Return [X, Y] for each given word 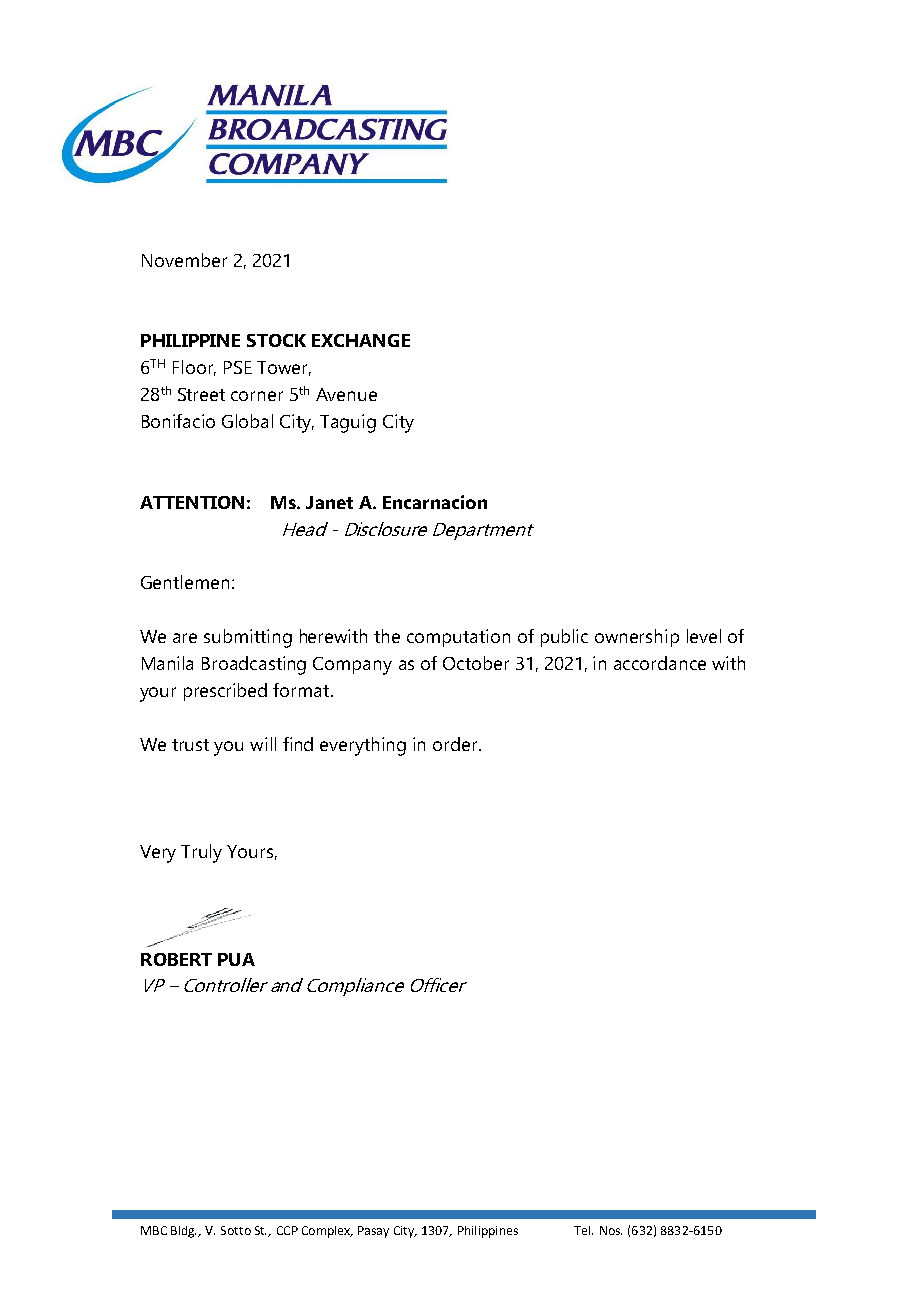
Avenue [346, 394]
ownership [637, 638]
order [456, 744]
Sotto [236, 1230]
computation [458, 638]
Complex [327, 1232]
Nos [611, 1230]
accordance [660, 663]
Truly [201, 853]
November [184, 260]
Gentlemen [185, 582]
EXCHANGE [361, 340]
